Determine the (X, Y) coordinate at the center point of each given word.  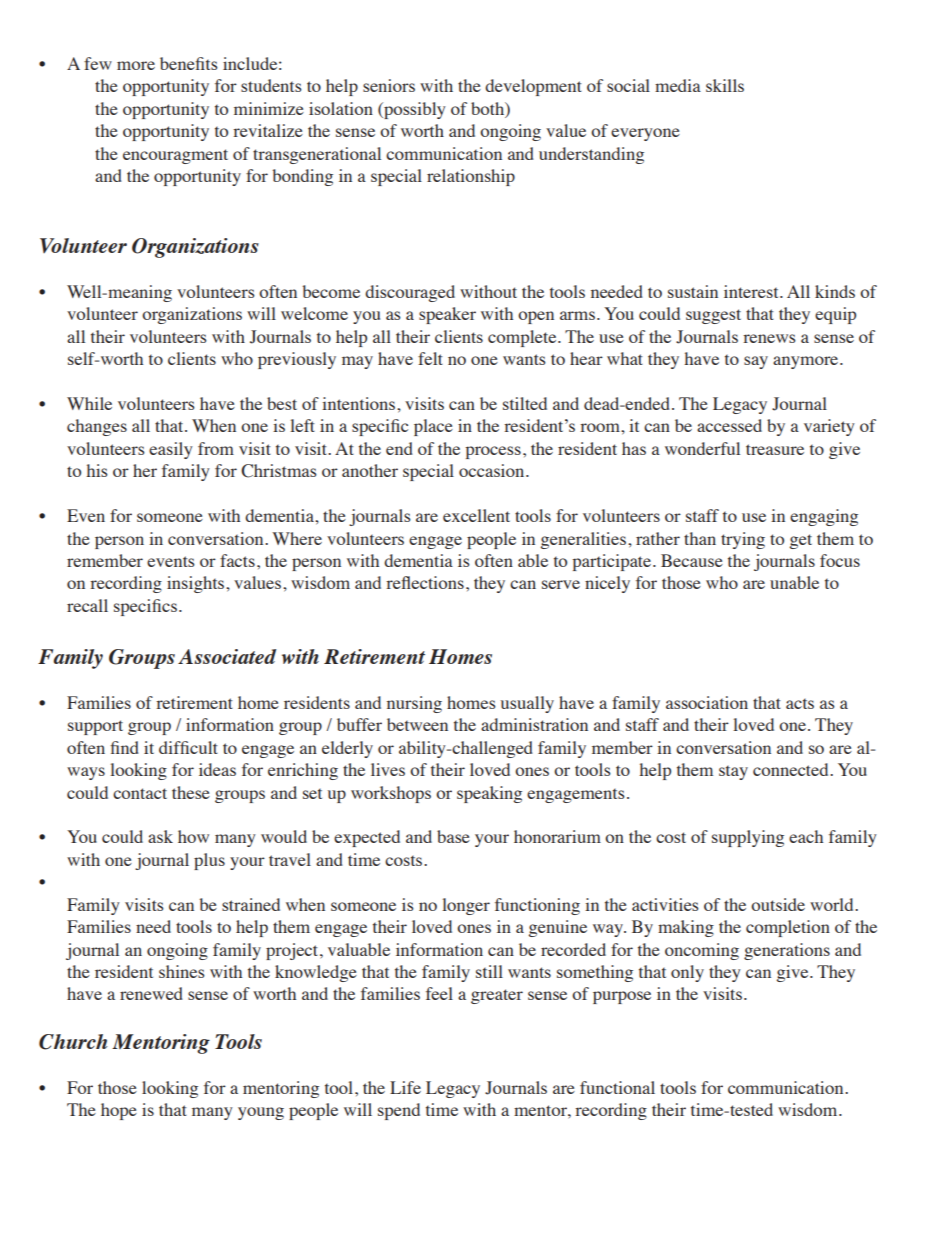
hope (119, 1111)
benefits (189, 63)
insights (197, 584)
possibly (414, 110)
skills (725, 85)
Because (692, 560)
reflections (425, 582)
